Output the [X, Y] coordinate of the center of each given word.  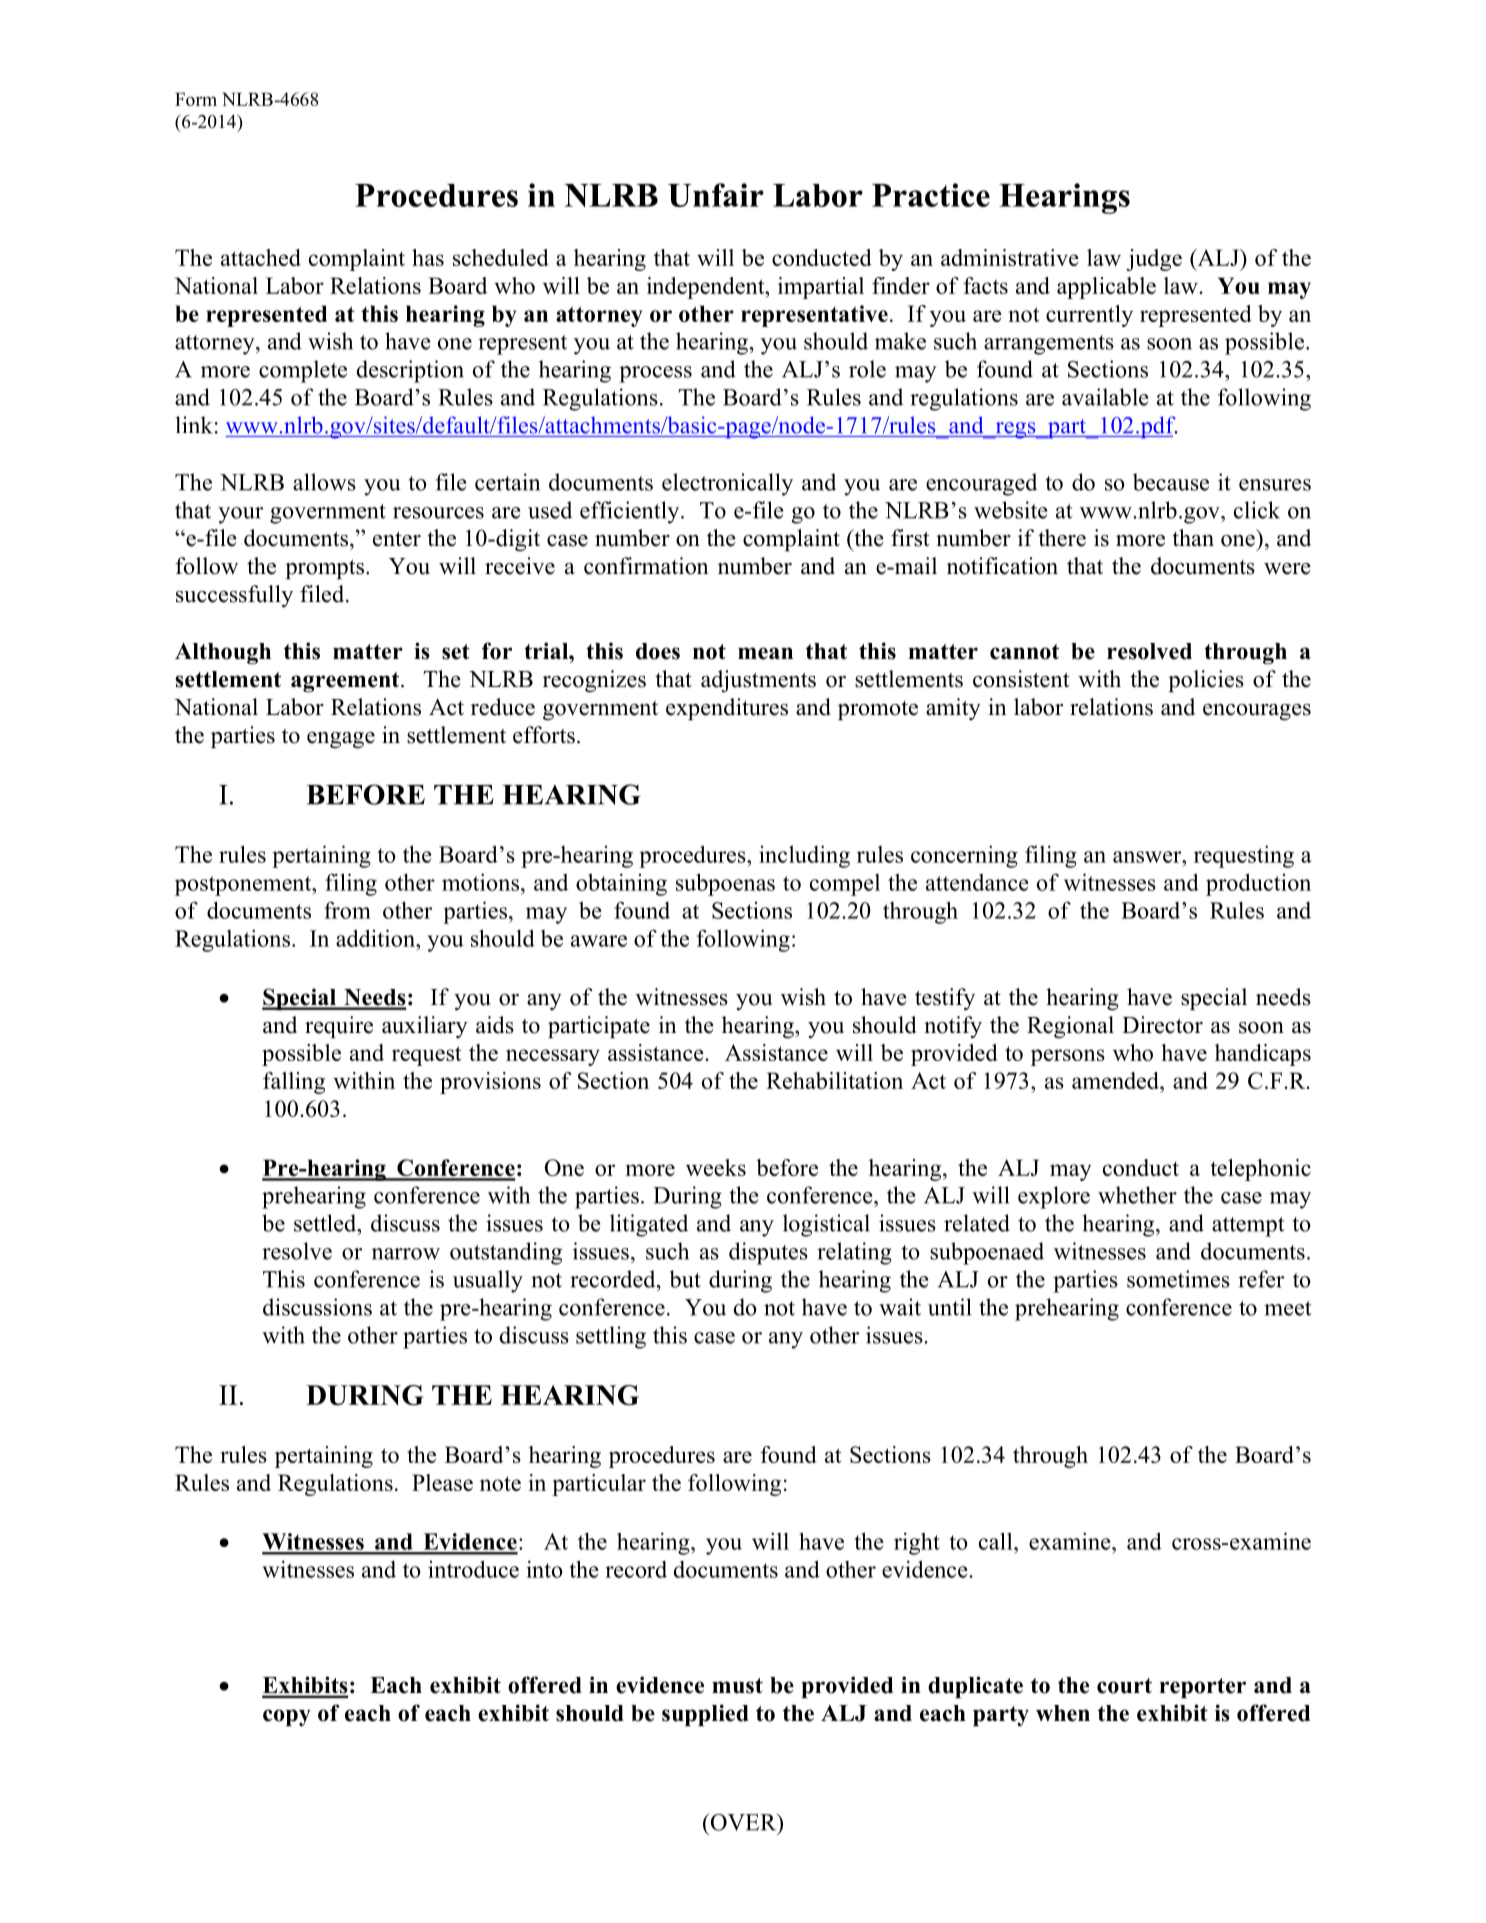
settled [326, 1223]
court [1124, 1686]
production [1258, 884]
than [1193, 537]
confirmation [646, 566]
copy [287, 1717]
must [737, 1686]
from [347, 910]
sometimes [1178, 1279]
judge [1154, 260]
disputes [768, 1253]
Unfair [716, 195]
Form [196, 99]
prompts [326, 569]
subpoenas [725, 884]
